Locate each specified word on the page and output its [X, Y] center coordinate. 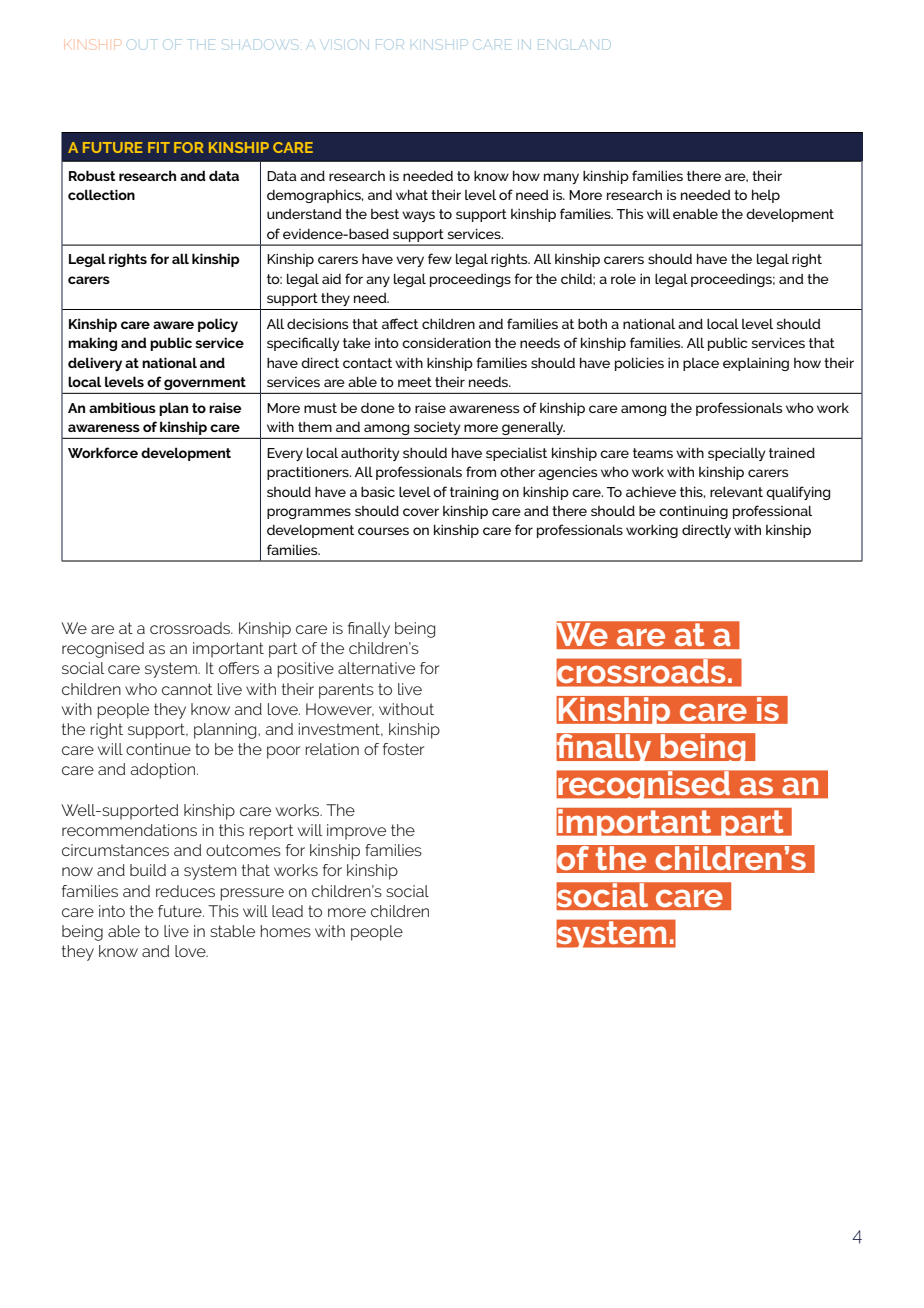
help [766, 196]
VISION [342, 45]
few [440, 258]
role [623, 279]
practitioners [309, 473]
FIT [159, 147]
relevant [736, 492]
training [474, 493]
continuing [693, 512]
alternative [376, 668]
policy [218, 325]
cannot [187, 689]
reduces [185, 891]
